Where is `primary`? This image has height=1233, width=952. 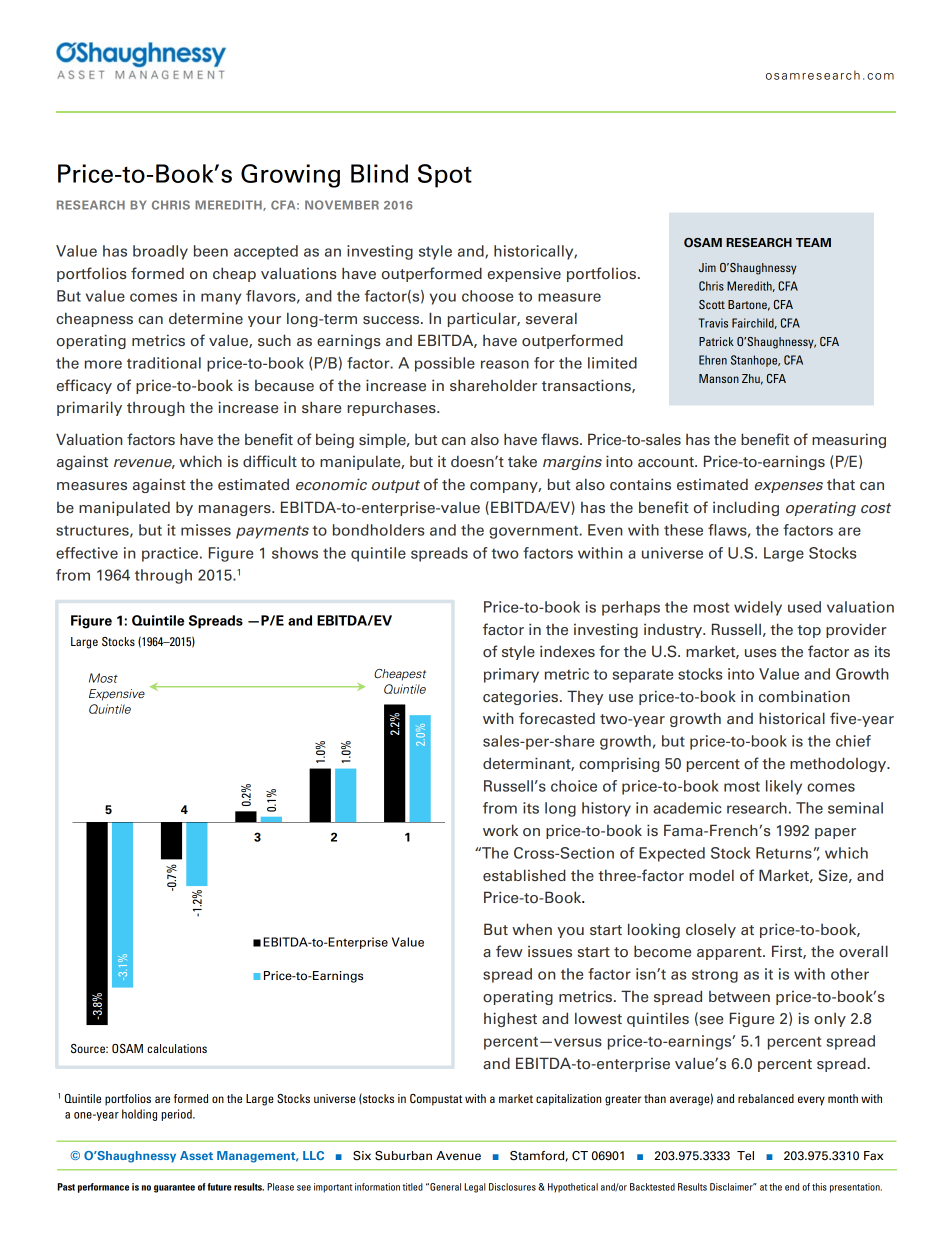 primary is located at coordinates (511, 675).
